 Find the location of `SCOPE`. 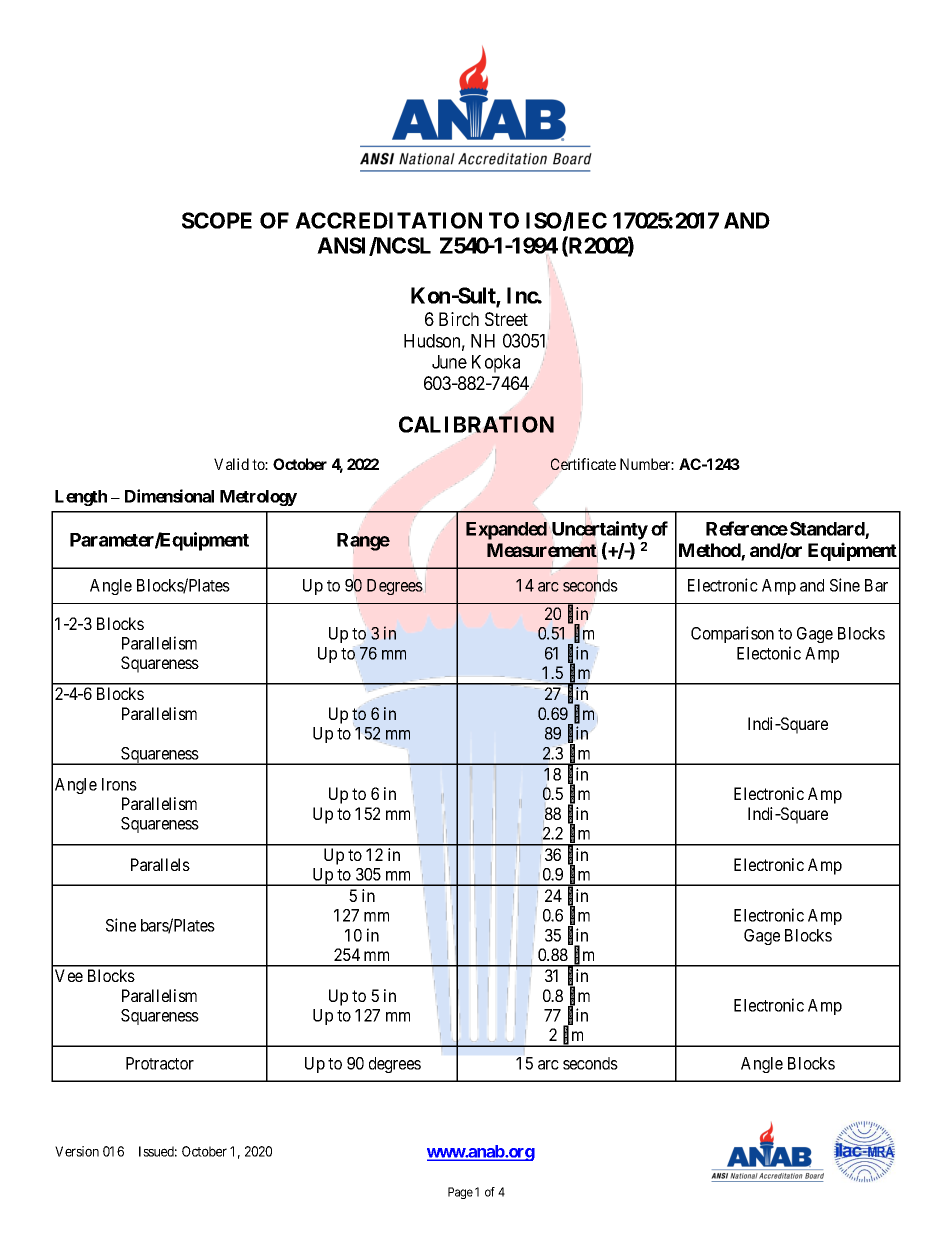

SCOPE is located at coordinates (217, 220).
